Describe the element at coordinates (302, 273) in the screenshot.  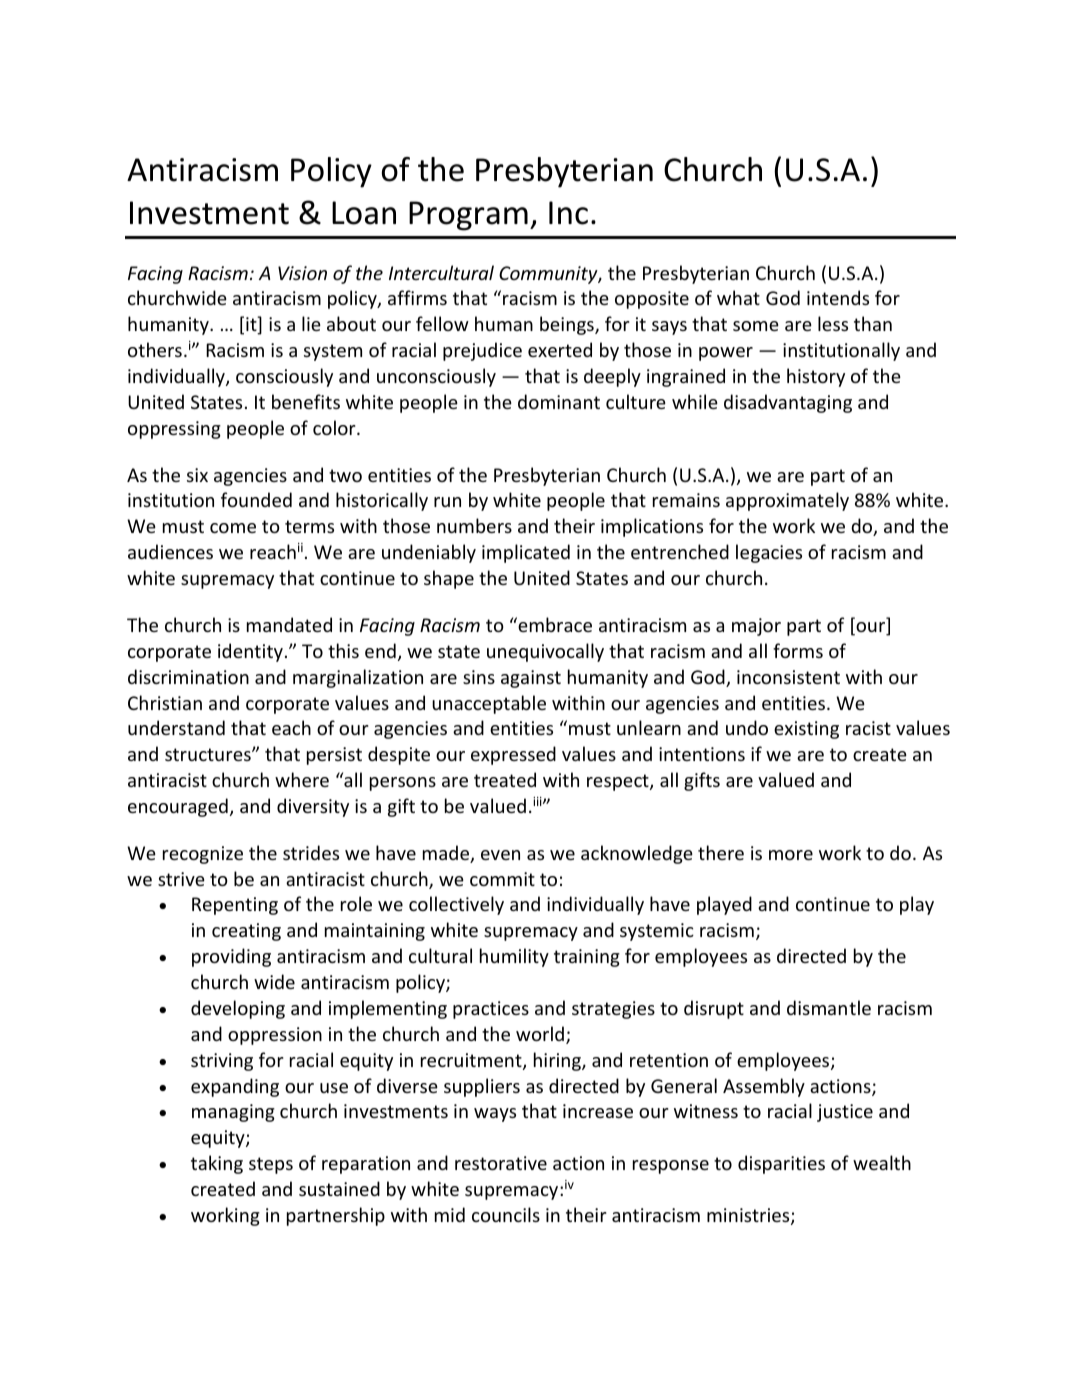
I see `Vision` at that location.
